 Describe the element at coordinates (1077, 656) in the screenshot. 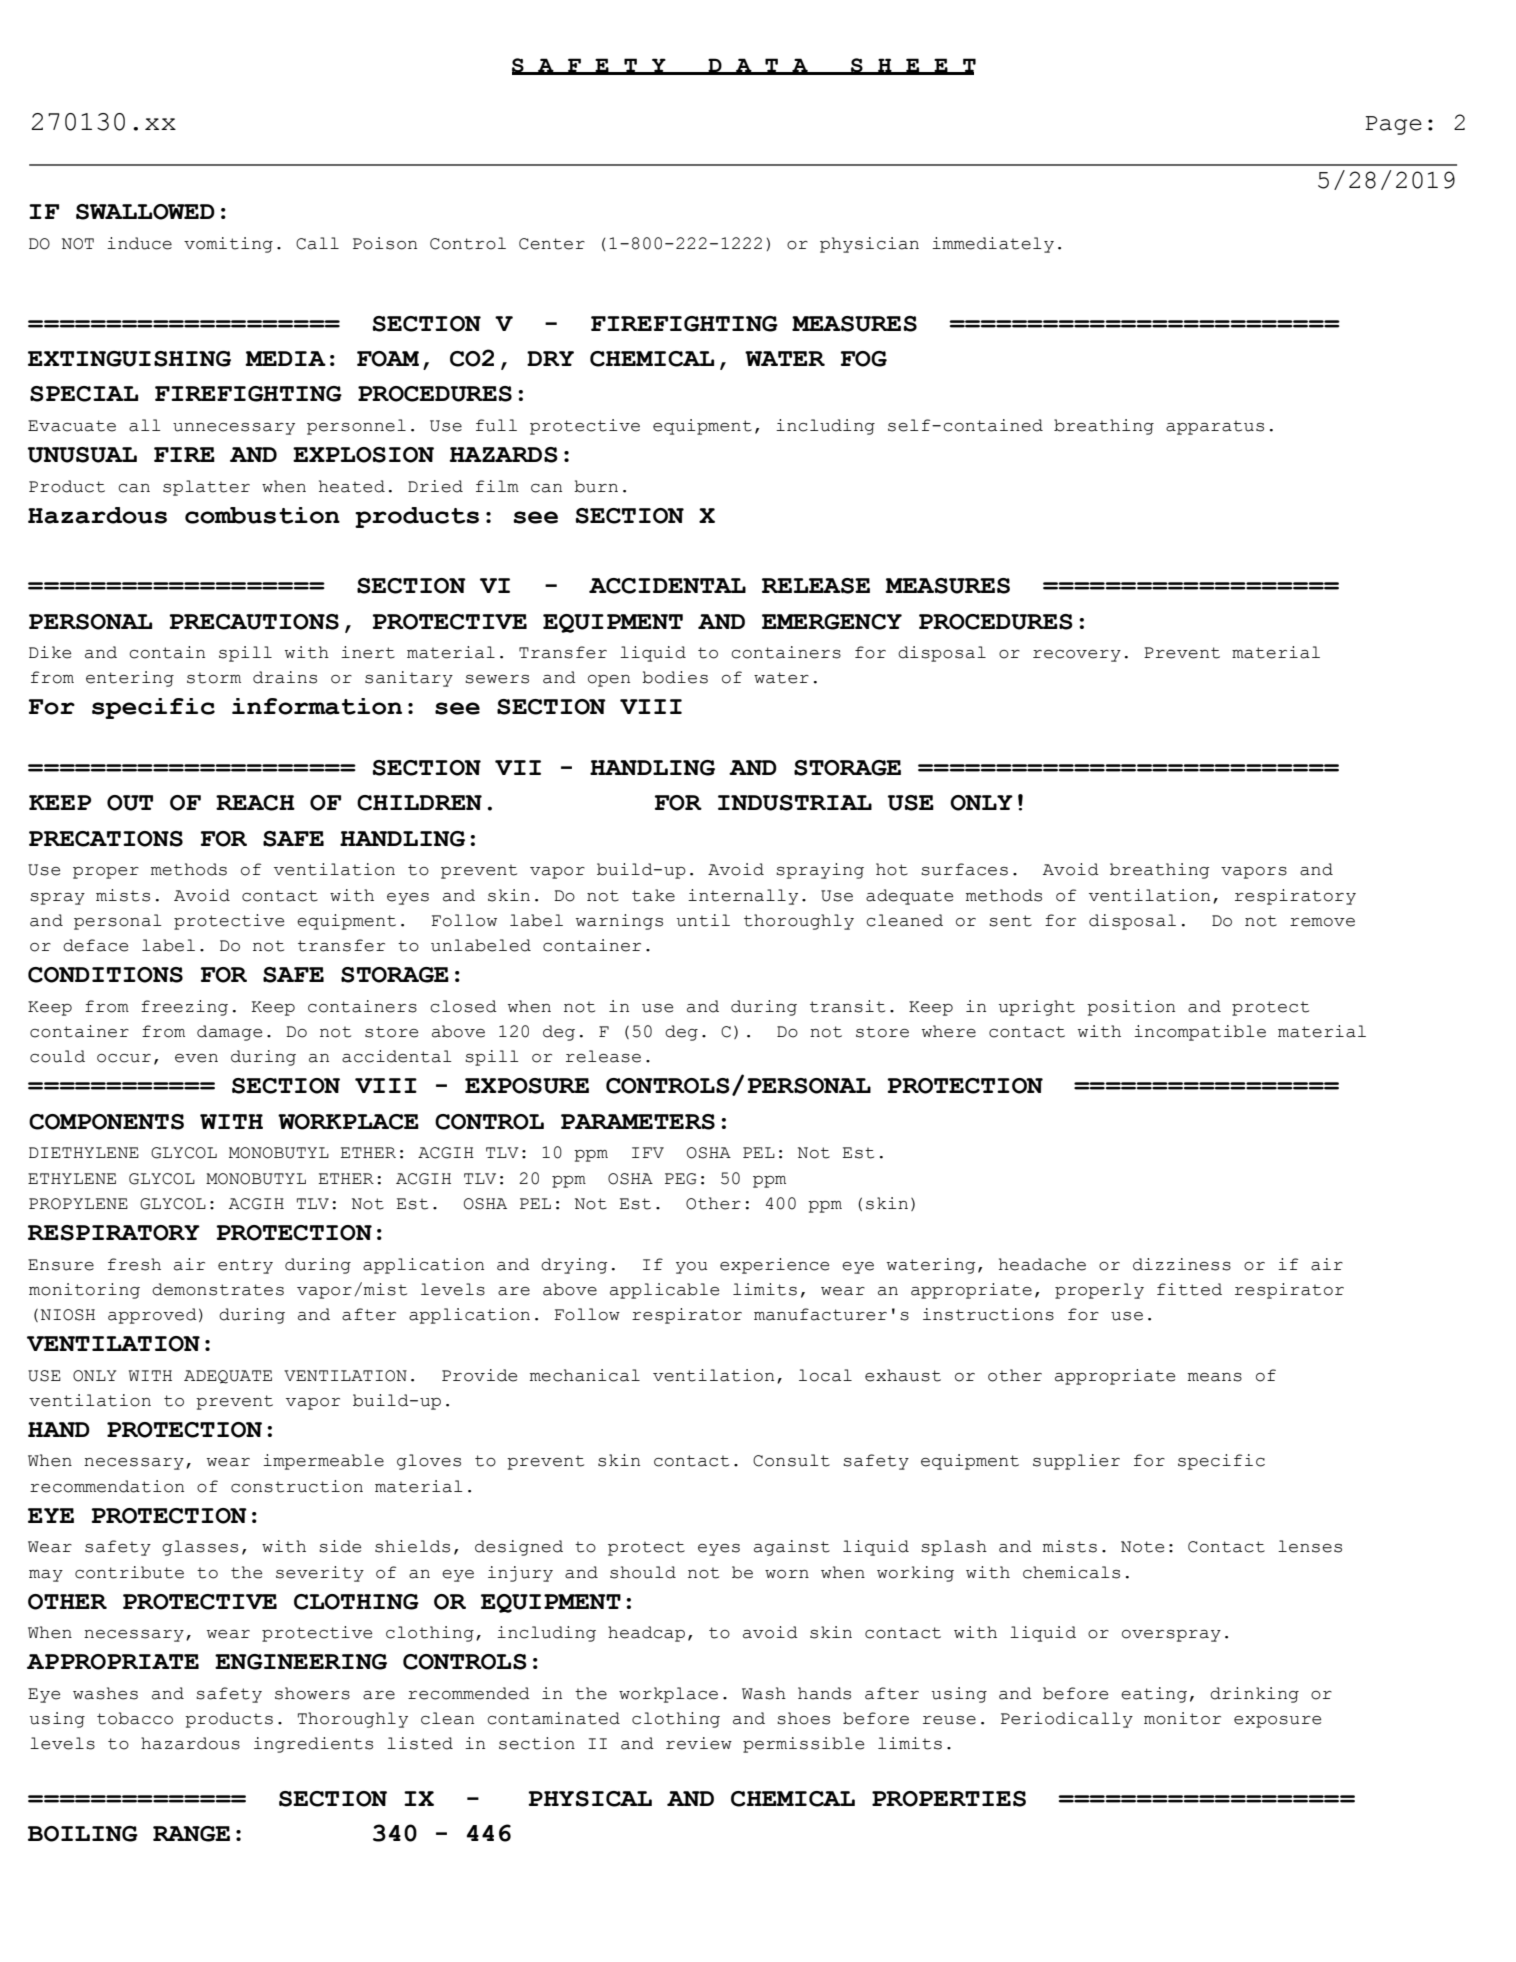

I see `recovery` at that location.
